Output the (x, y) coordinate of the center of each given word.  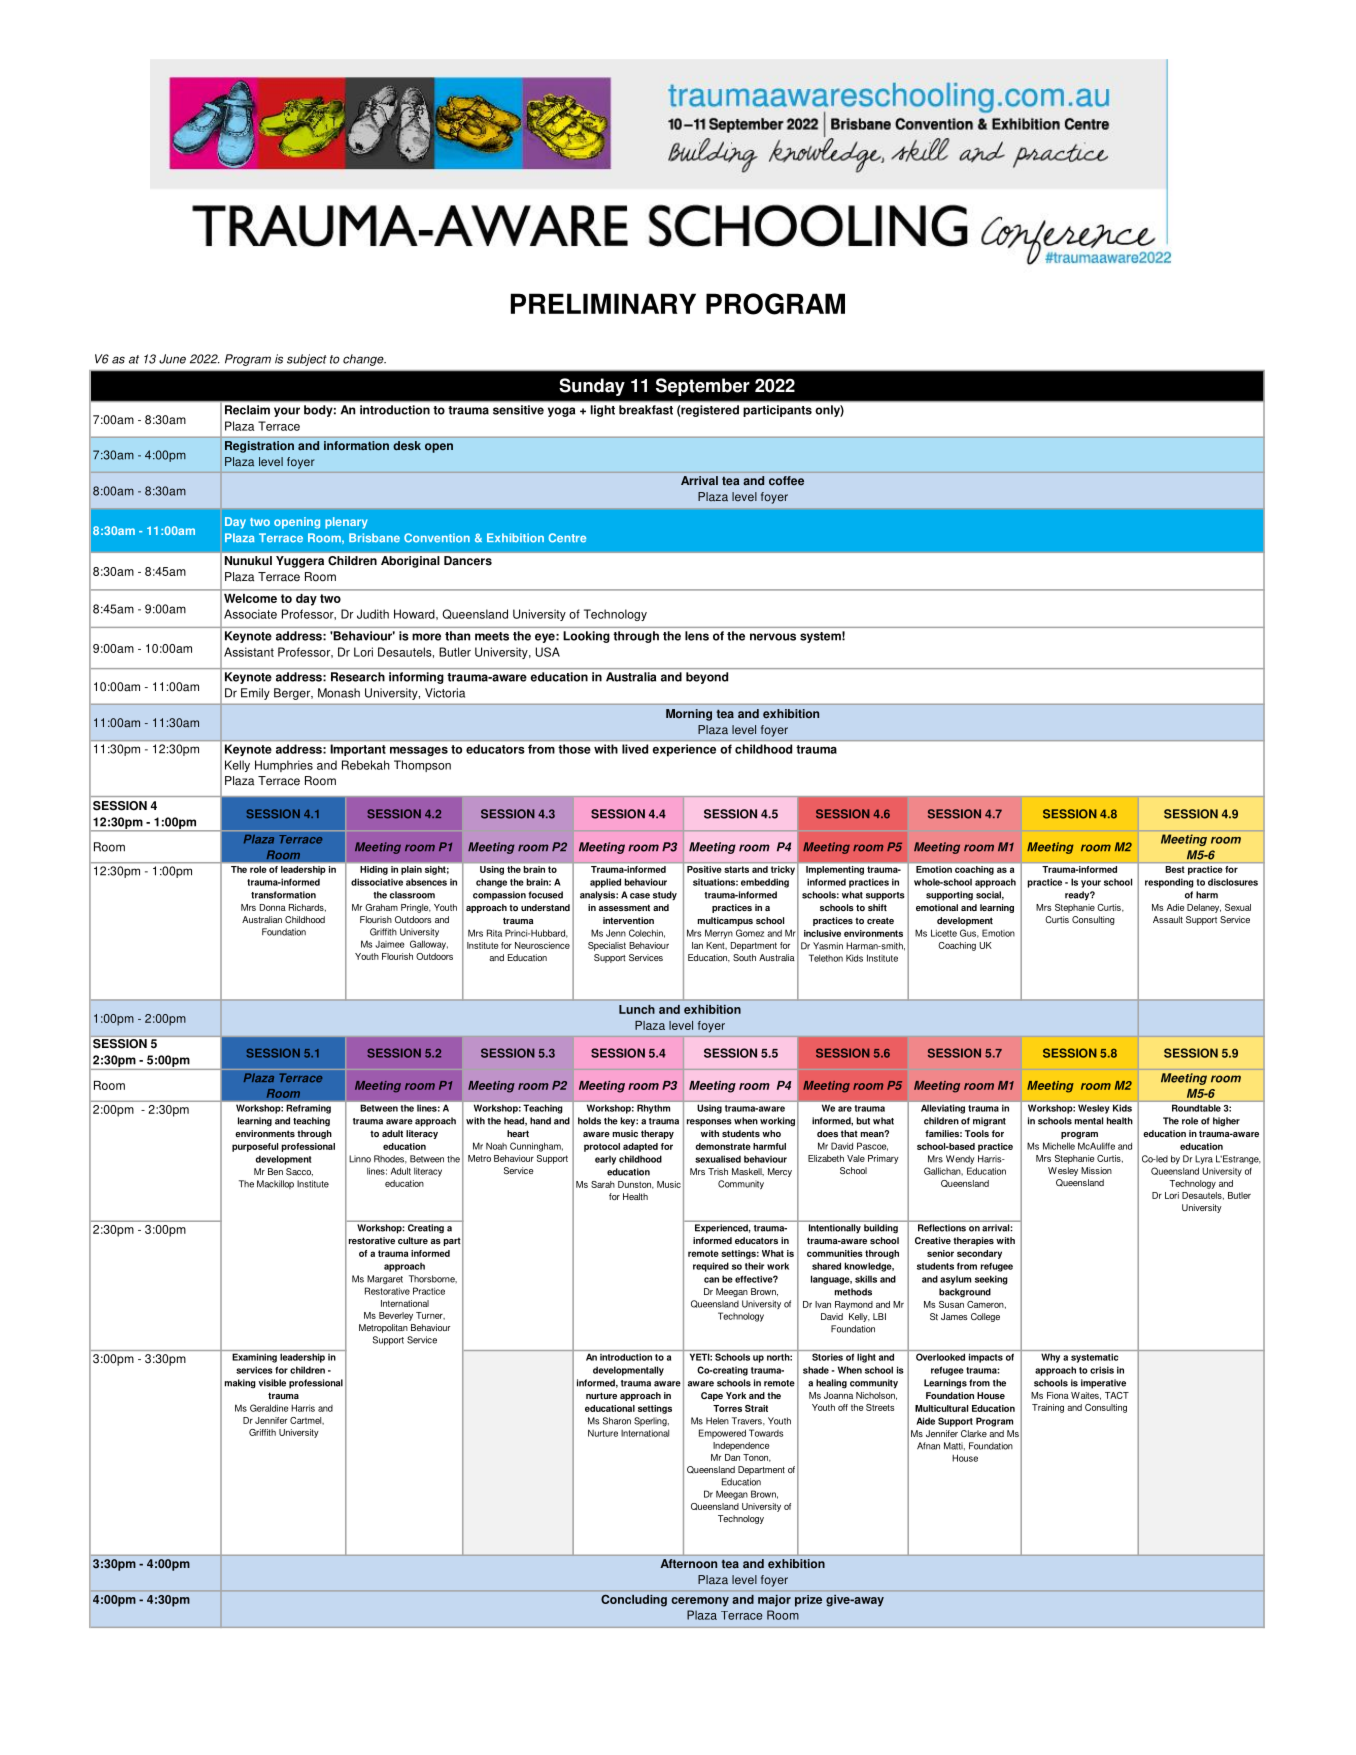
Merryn (719, 934)
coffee (786, 480)
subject (307, 360)
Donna (273, 907)
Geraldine (269, 1408)
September (703, 387)
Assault (1168, 919)
